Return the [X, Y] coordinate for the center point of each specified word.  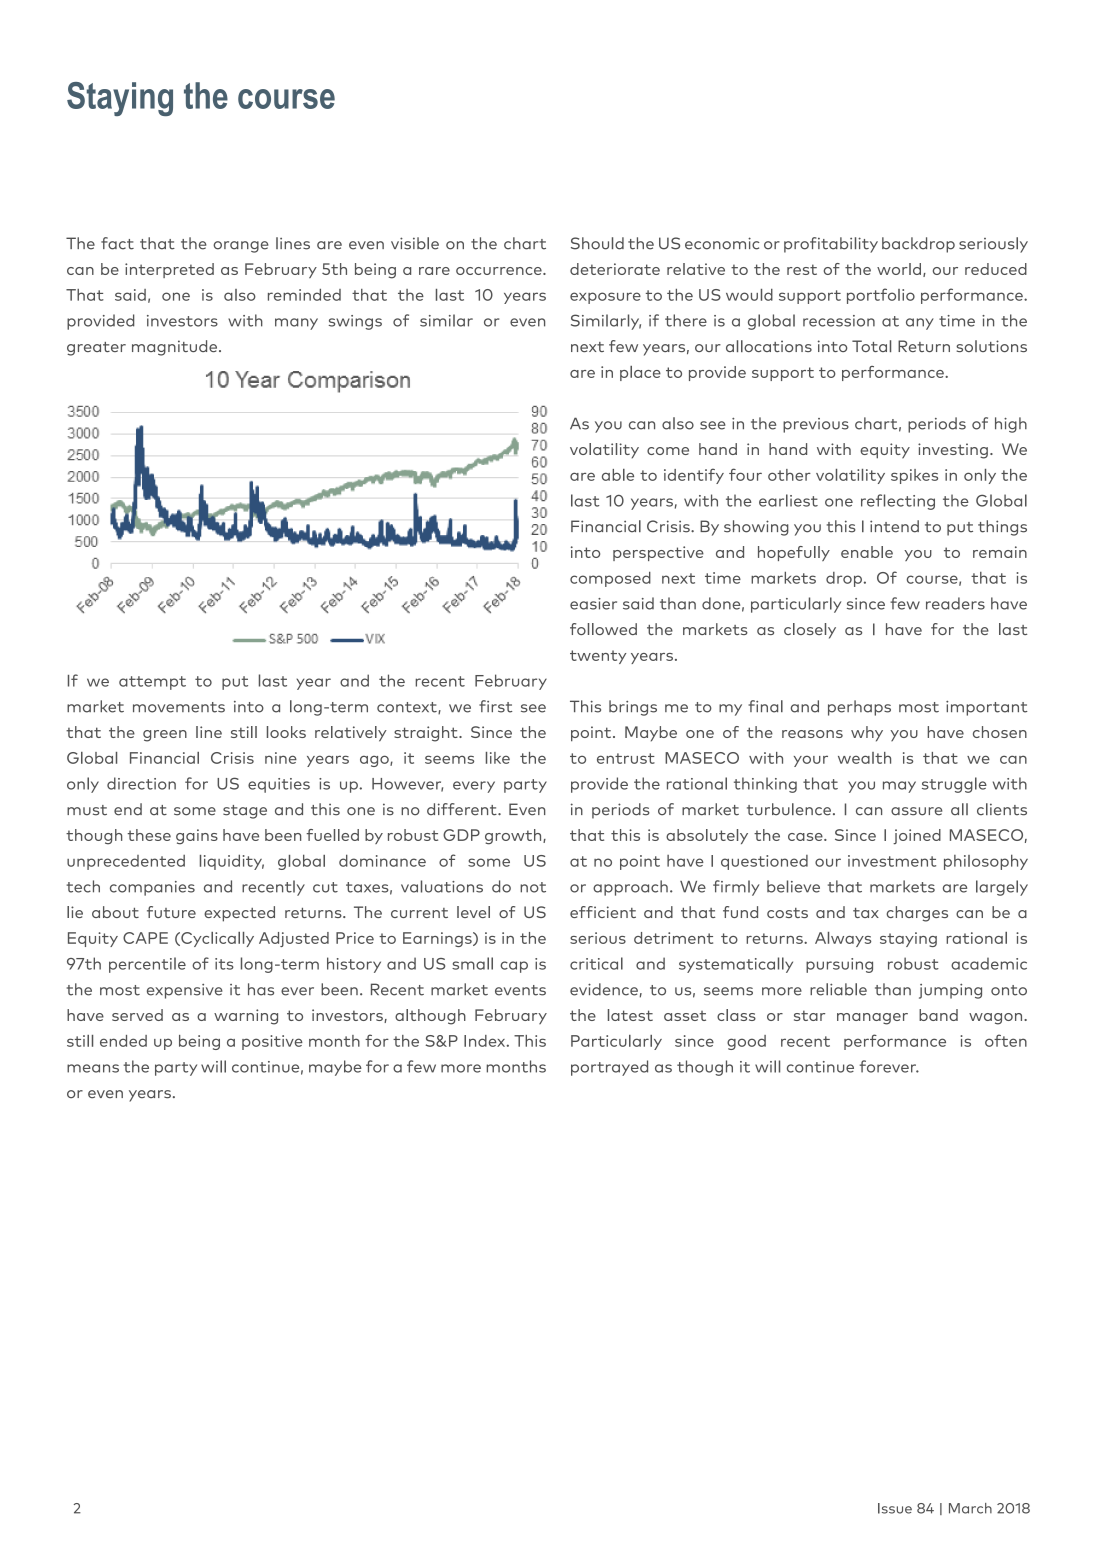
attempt [152, 683]
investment [892, 861]
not [533, 887]
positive [272, 1042]
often [1006, 1040]
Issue [895, 1508]
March [970, 1508]
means [93, 1068]
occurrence [500, 271]
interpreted [169, 270]
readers [955, 603]
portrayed [609, 1068]
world [899, 269]
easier [593, 604]
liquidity [232, 862]
